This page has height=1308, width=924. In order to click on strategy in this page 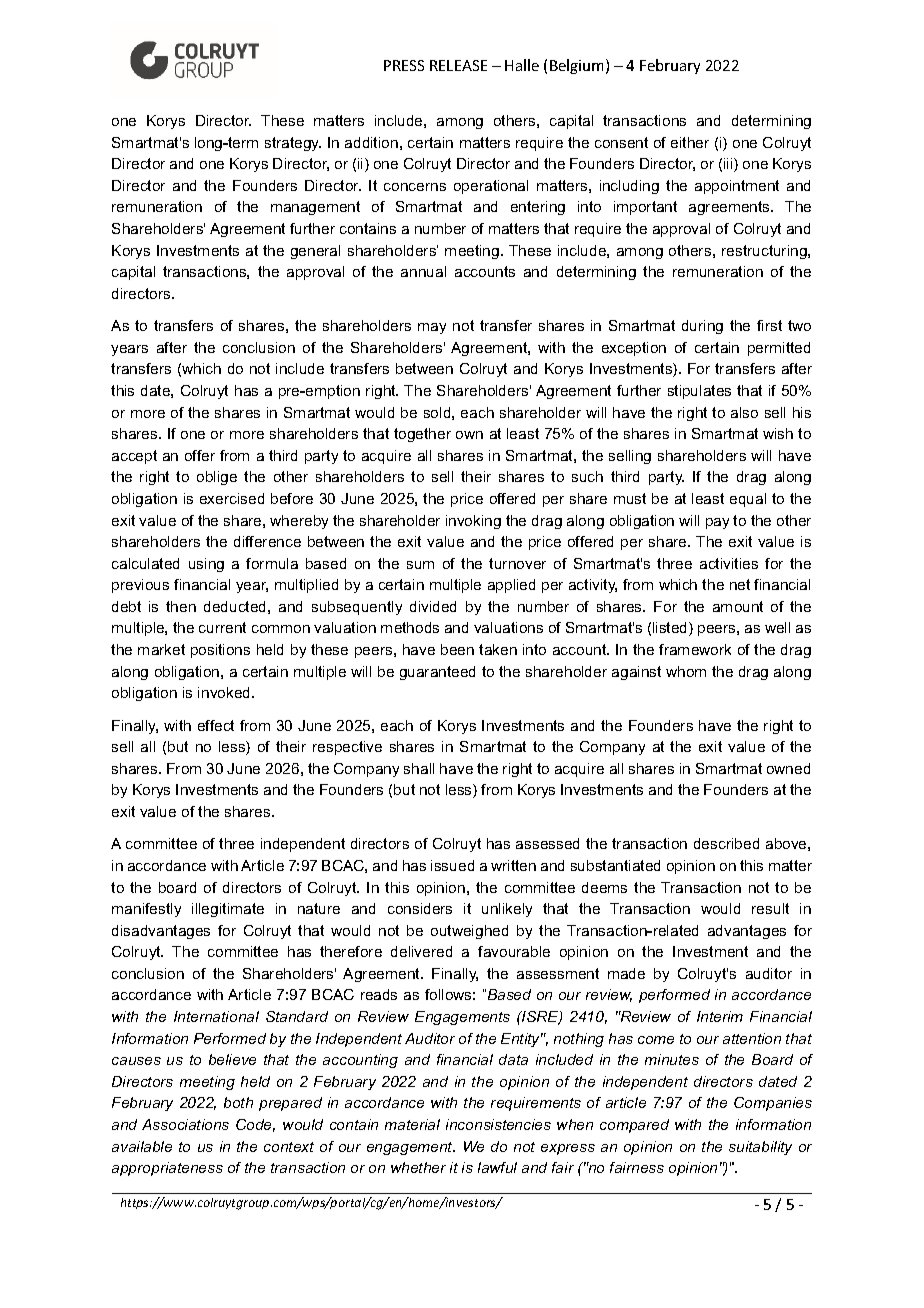, I will do `click(293, 144)`.
